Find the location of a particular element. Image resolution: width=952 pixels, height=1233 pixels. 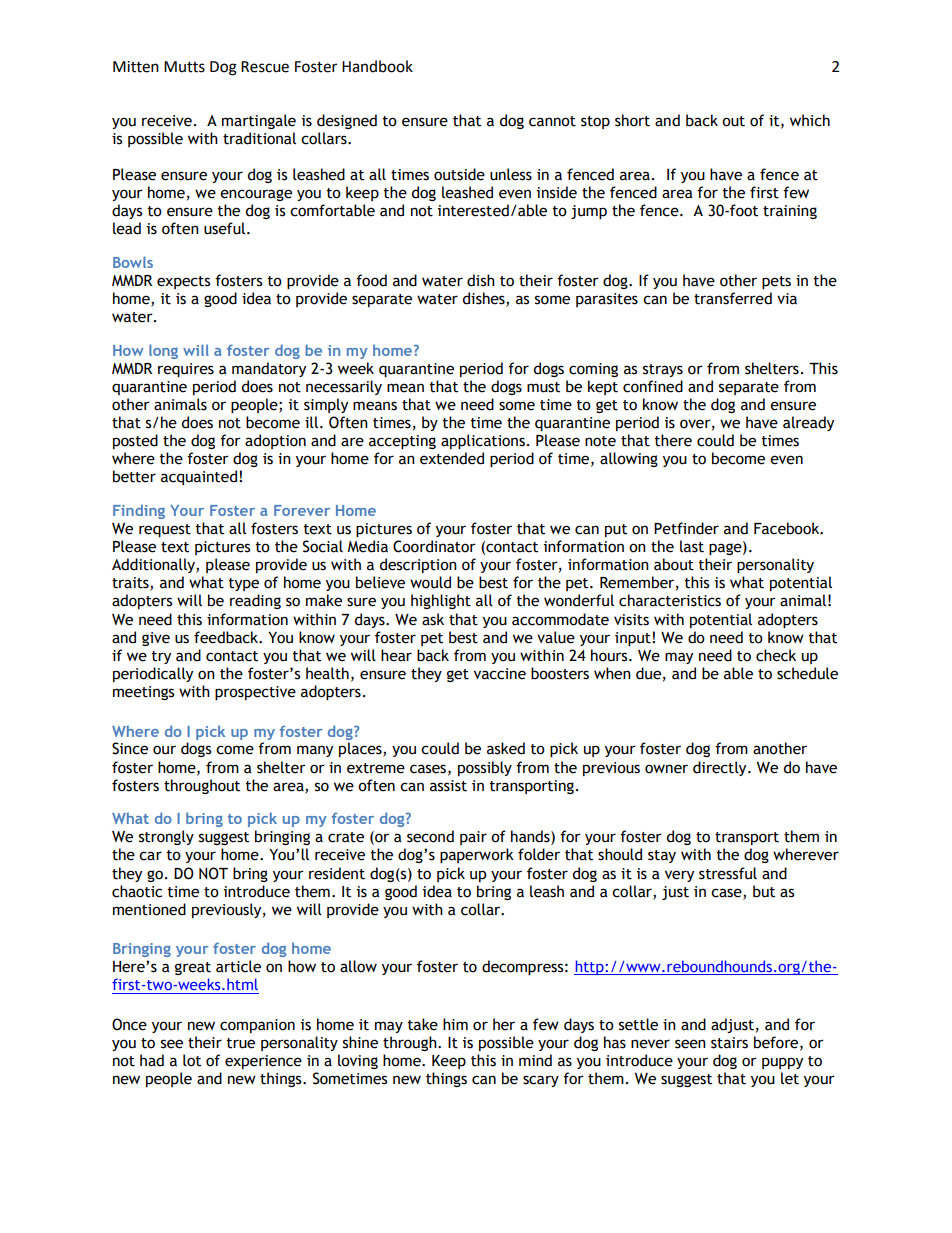

type is located at coordinates (244, 584).
